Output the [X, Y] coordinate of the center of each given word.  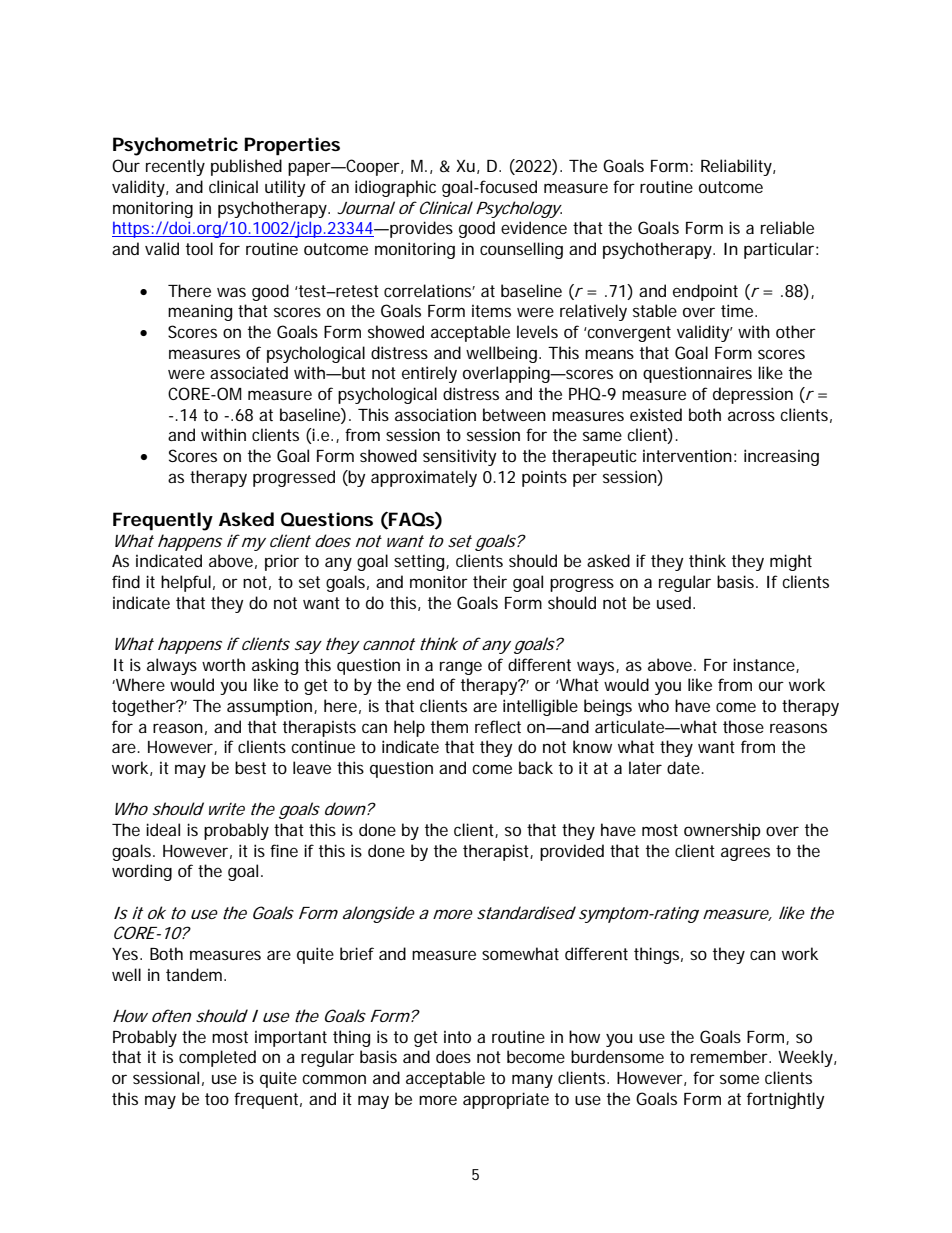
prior [282, 562]
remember [731, 1056]
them [449, 726]
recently [175, 167]
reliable [787, 227]
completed [217, 1058]
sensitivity [460, 457]
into [457, 1037]
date [685, 767]
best [250, 767]
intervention [687, 455]
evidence [534, 227]
